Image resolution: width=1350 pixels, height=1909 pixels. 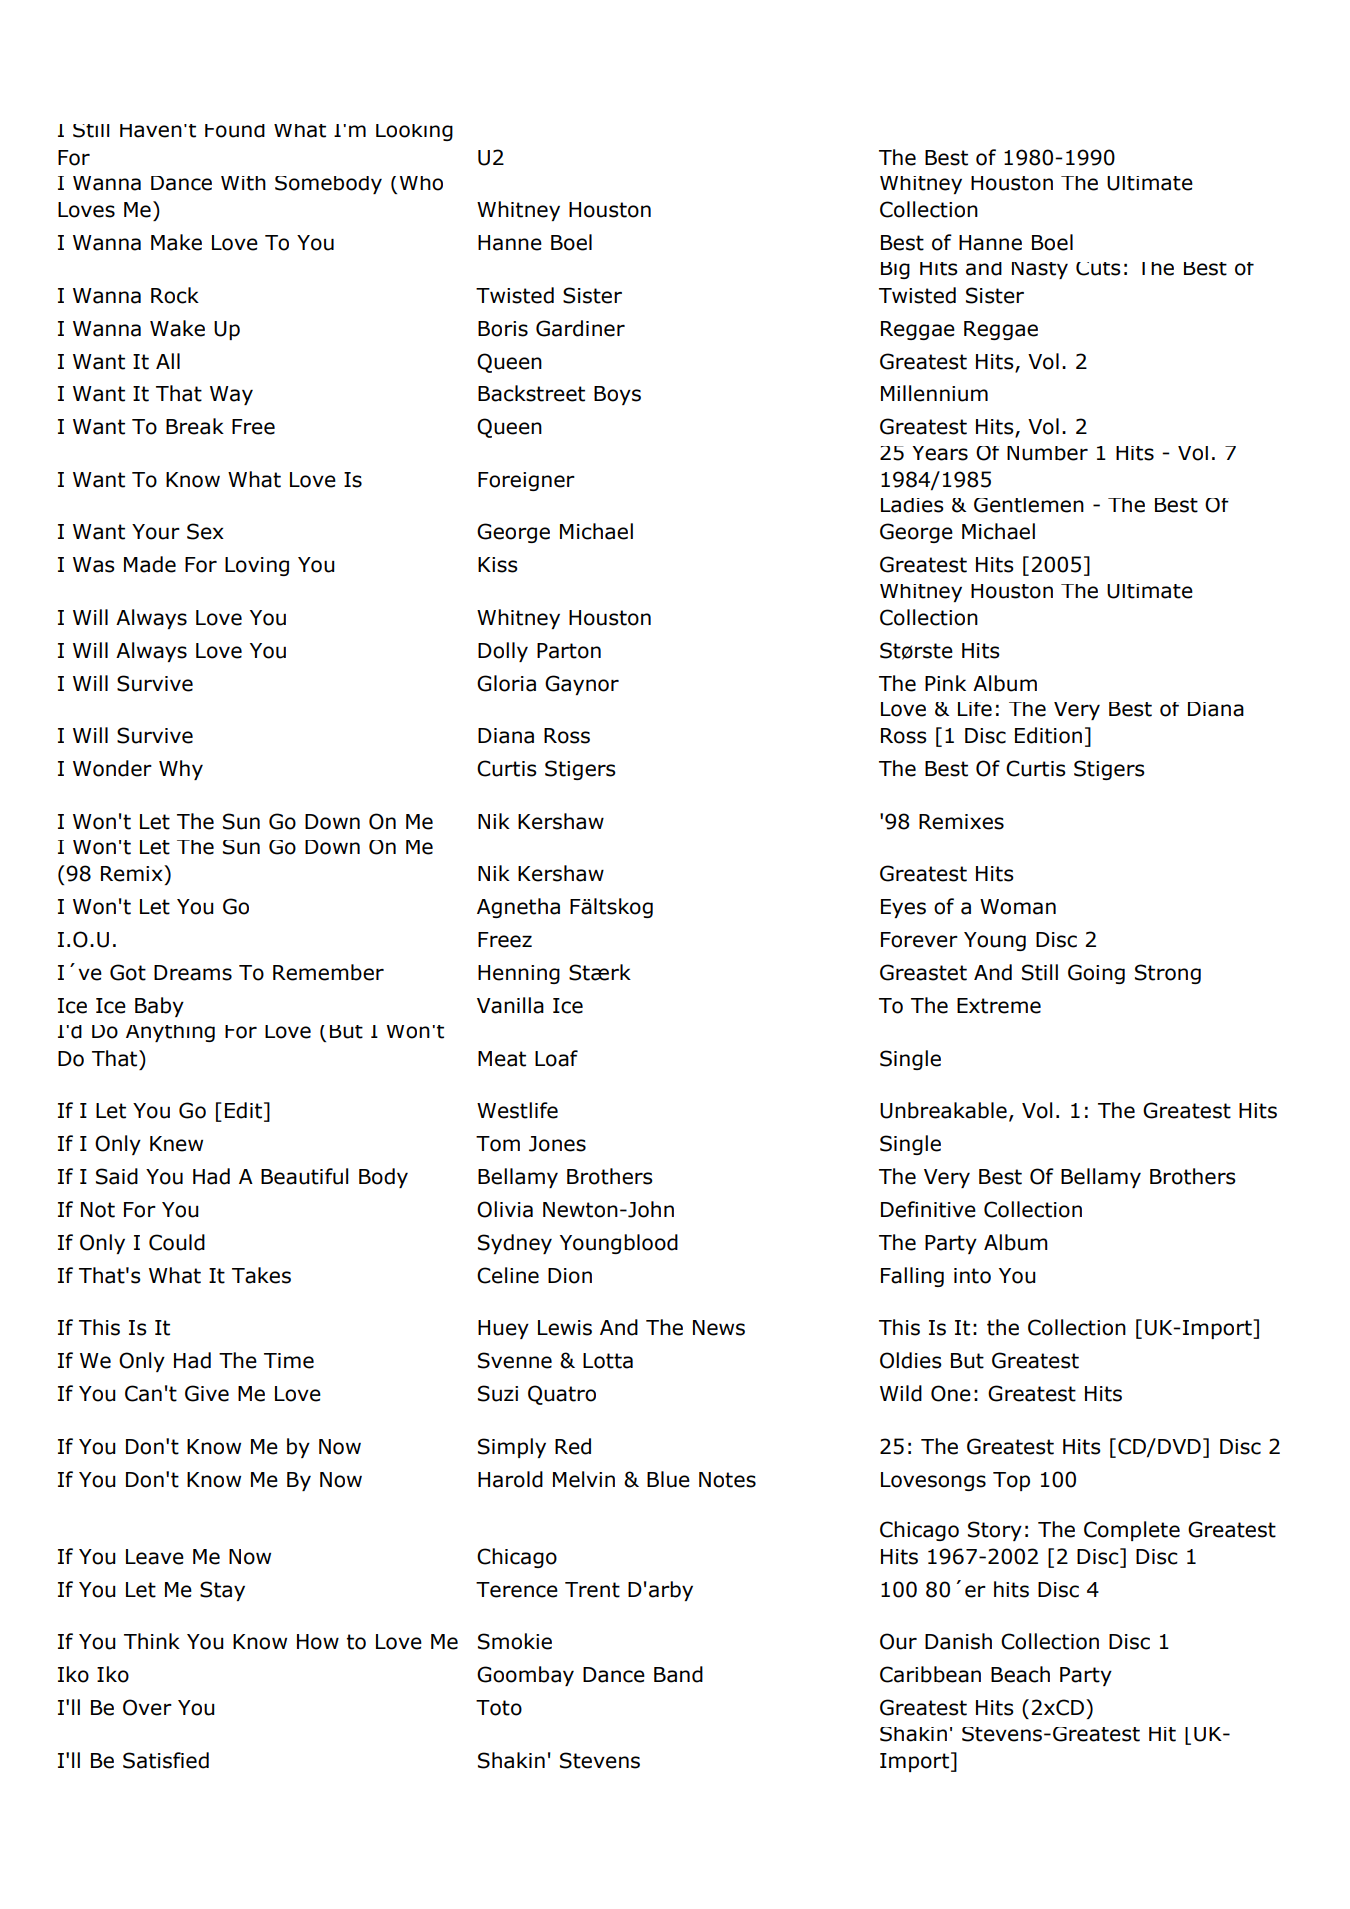 I want to click on With, so click(x=243, y=183).
